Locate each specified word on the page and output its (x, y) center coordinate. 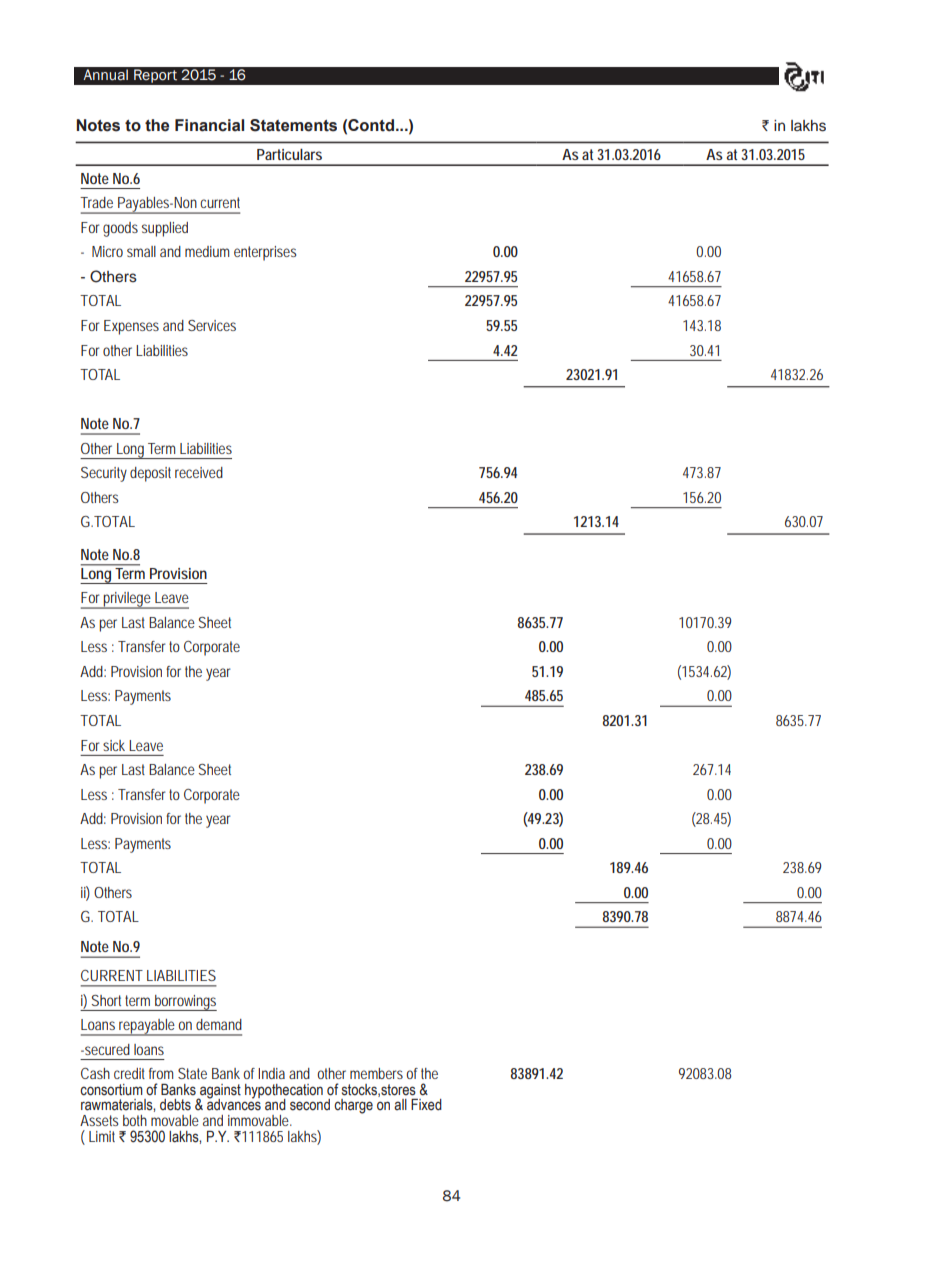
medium (207, 251)
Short (106, 1000)
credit (129, 1073)
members (376, 1073)
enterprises (265, 253)
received (199, 472)
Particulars (289, 154)
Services (212, 325)
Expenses (131, 327)
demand (219, 1024)
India (271, 1073)
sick (114, 745)
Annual (105, 75)
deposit (150, 474)
